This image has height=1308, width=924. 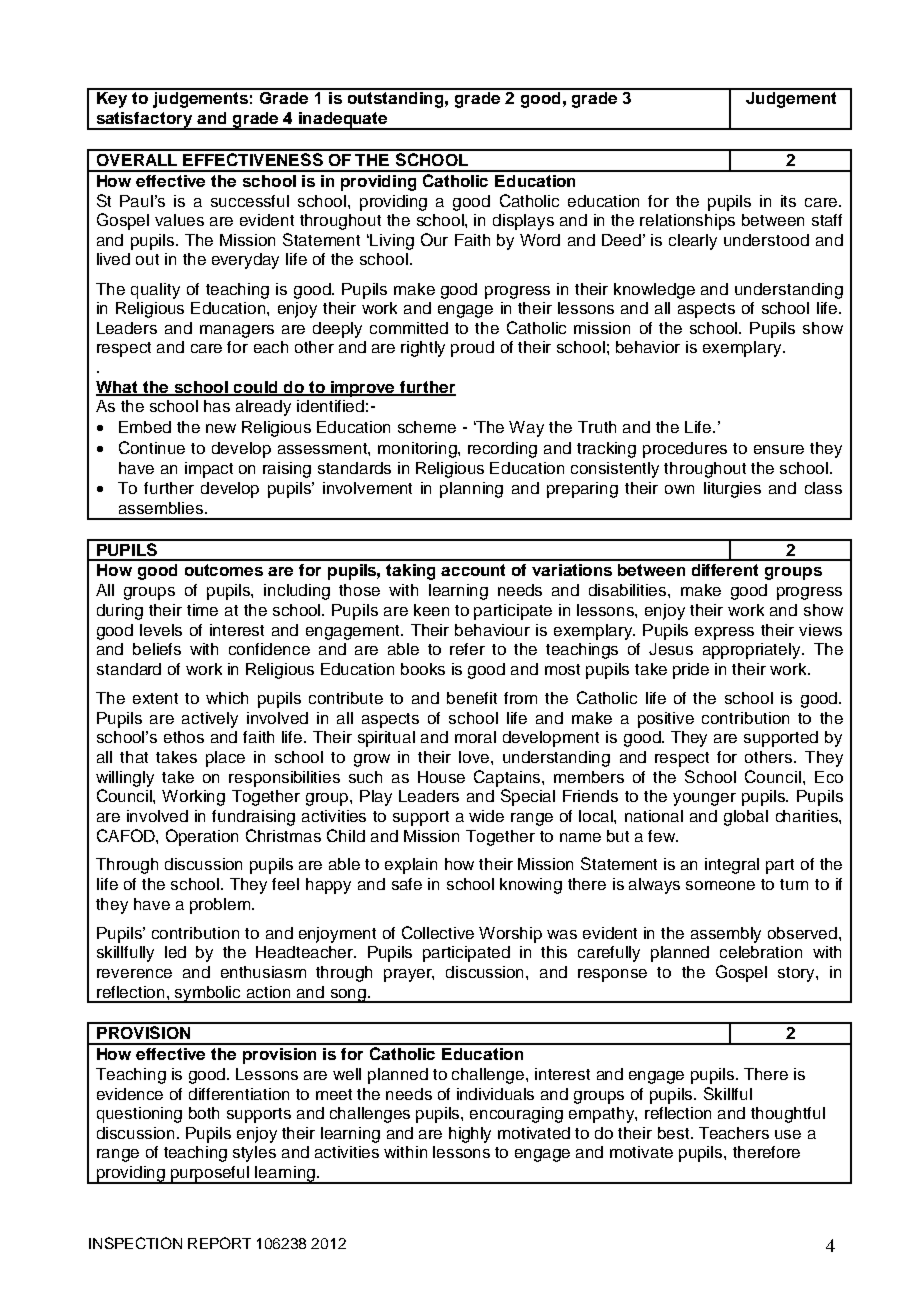 What do you see at coordinates (540, 240) in the image?
I see `Word` at bounding box center [540, 240].
